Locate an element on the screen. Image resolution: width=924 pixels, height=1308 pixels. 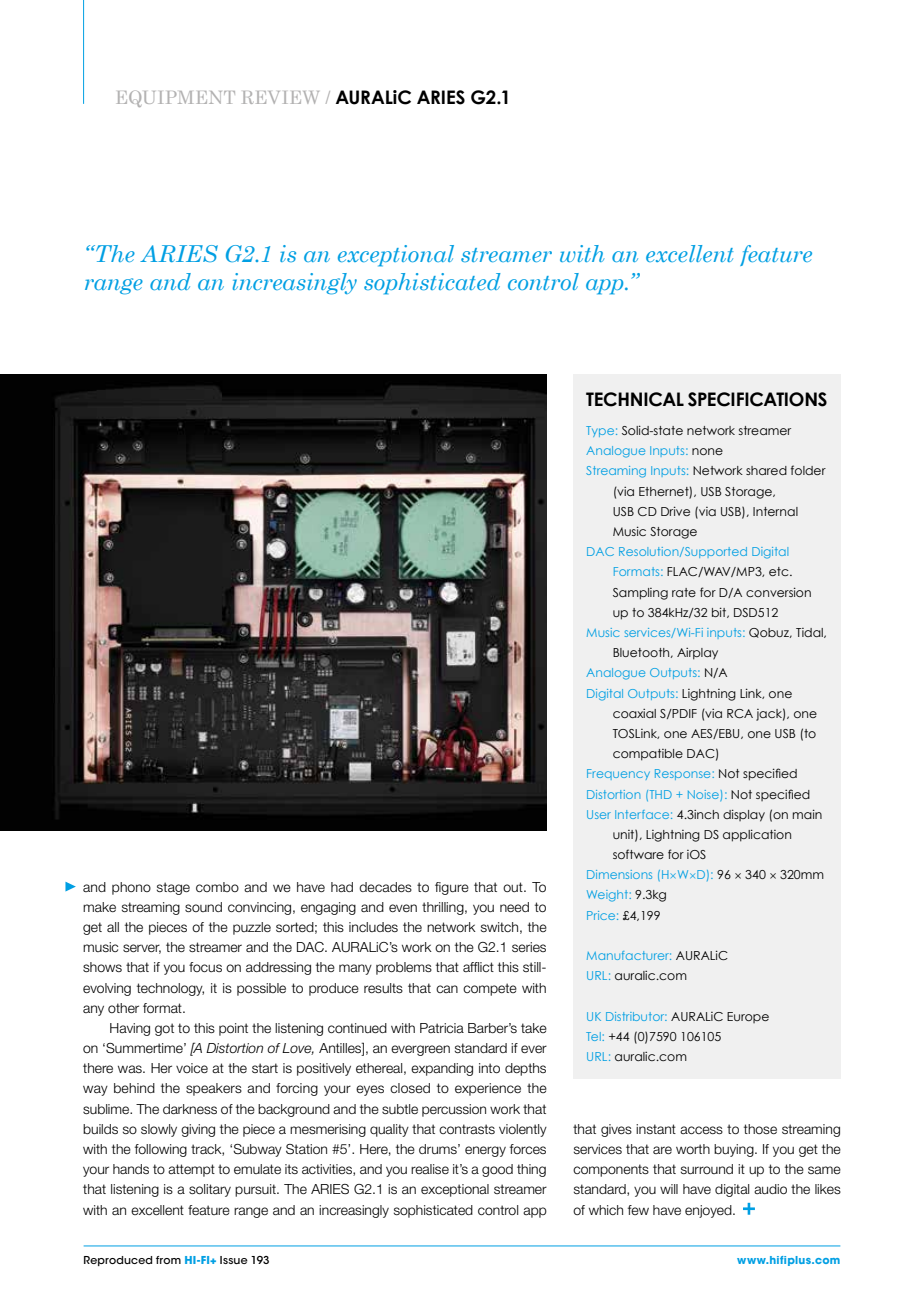
good is located at coordinates (497, 1170).
